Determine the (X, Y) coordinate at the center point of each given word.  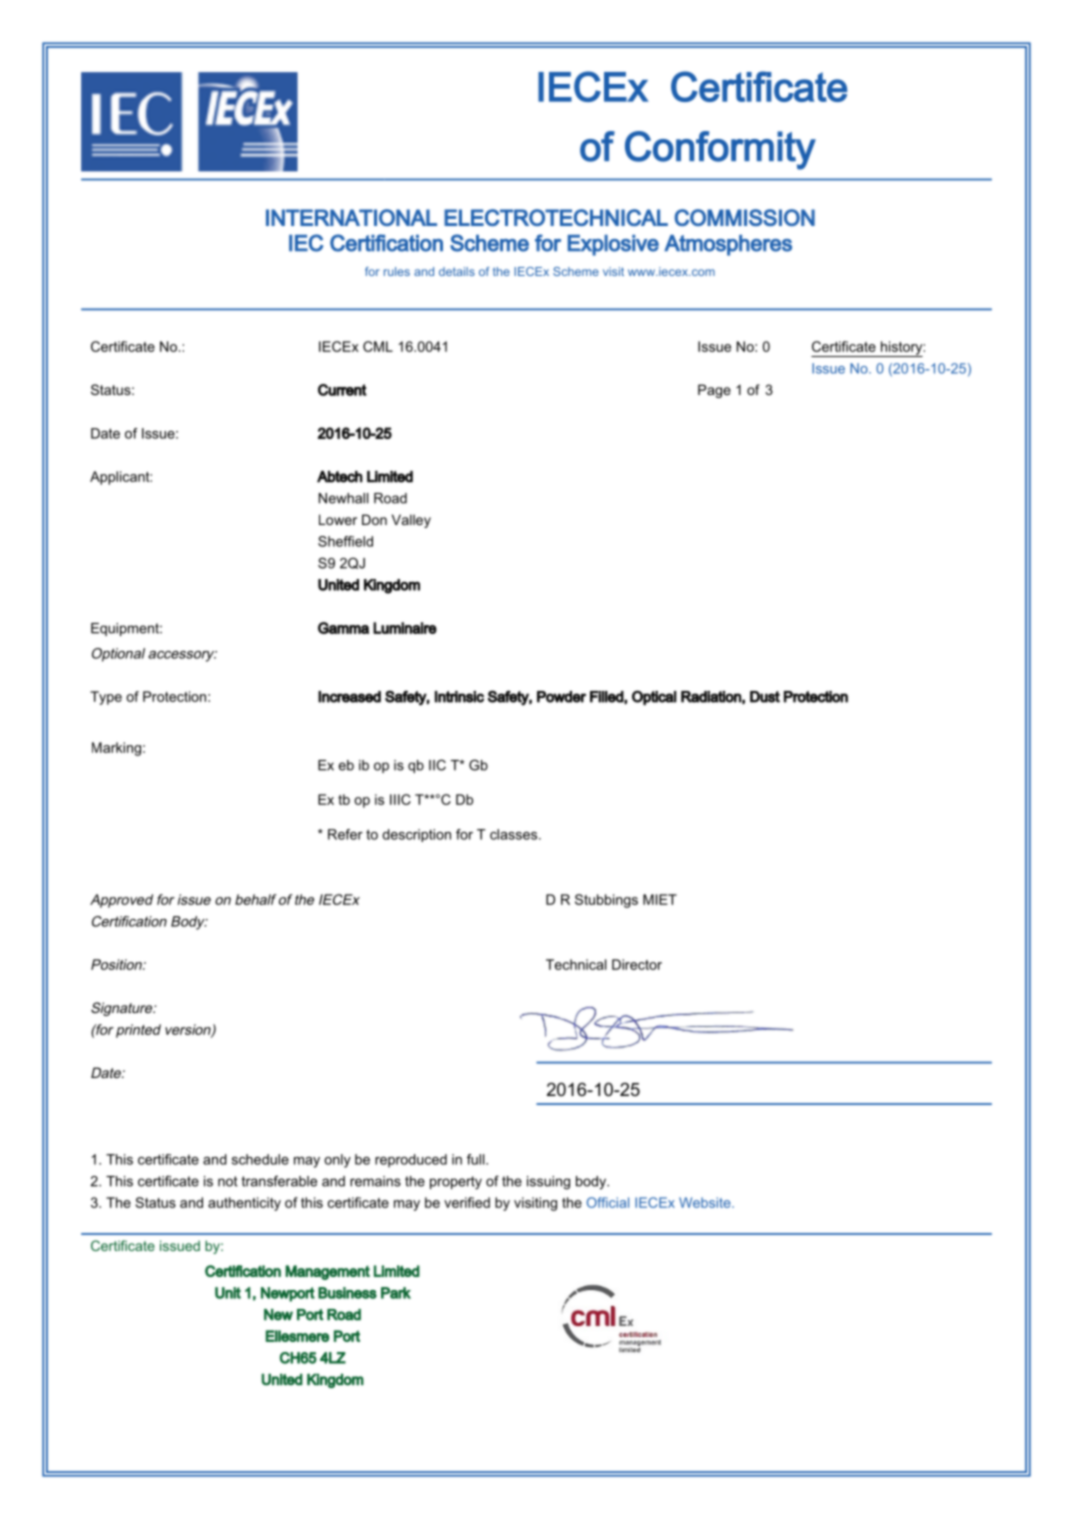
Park (396, 1293)
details (457, 271)
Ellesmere (297, 1336)
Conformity (720, 150)
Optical (654, 697)
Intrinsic (459, 697)
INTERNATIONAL (351, 217)
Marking (116, 749)
